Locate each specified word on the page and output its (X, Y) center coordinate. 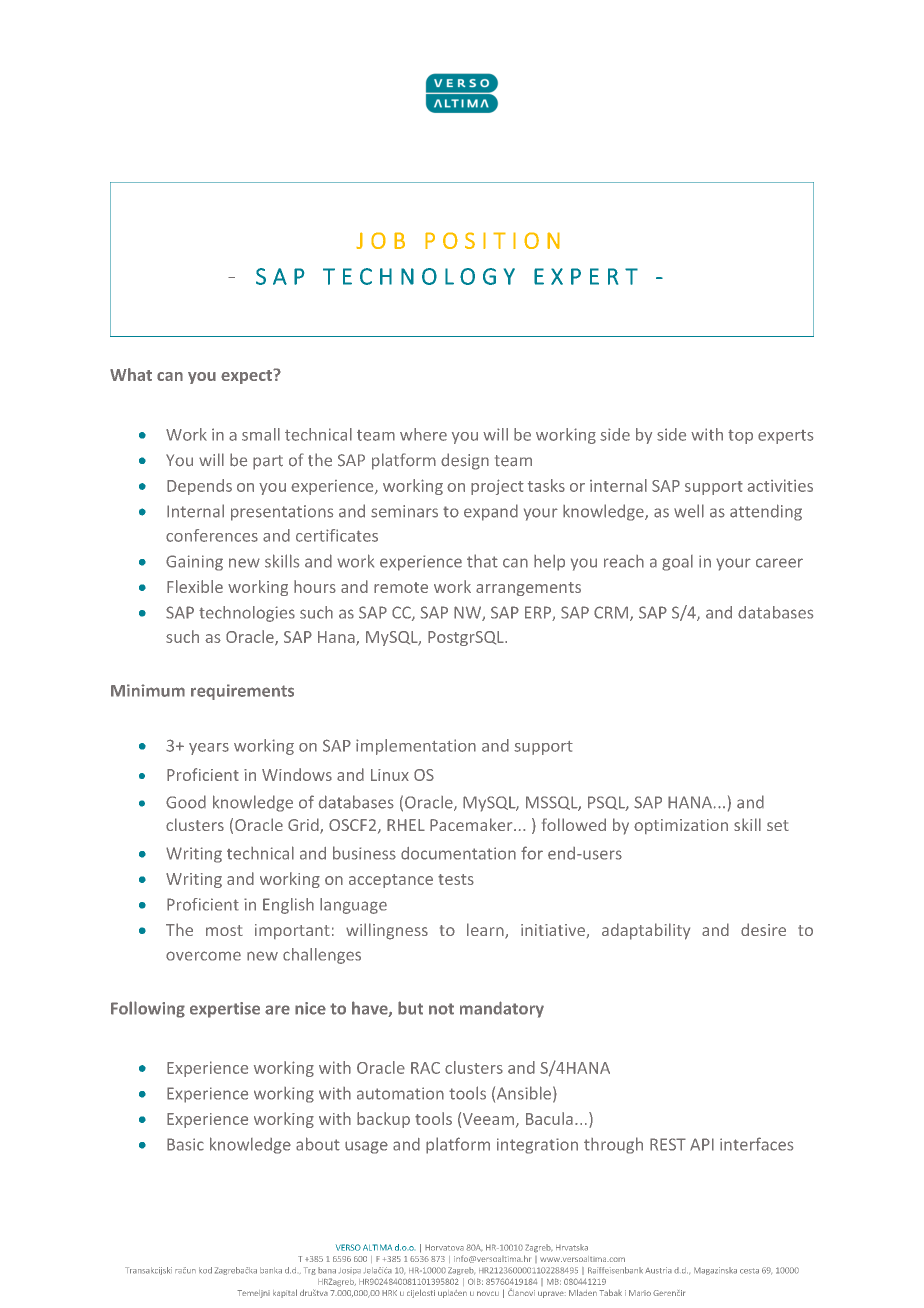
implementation (416, 747)
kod (205, 1270)
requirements (242, 692)
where (423, 434)
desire (763, 929)
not (441, 1009)
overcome (203, 956)
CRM (611, 612)
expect (247, 376)
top (740, 436)
